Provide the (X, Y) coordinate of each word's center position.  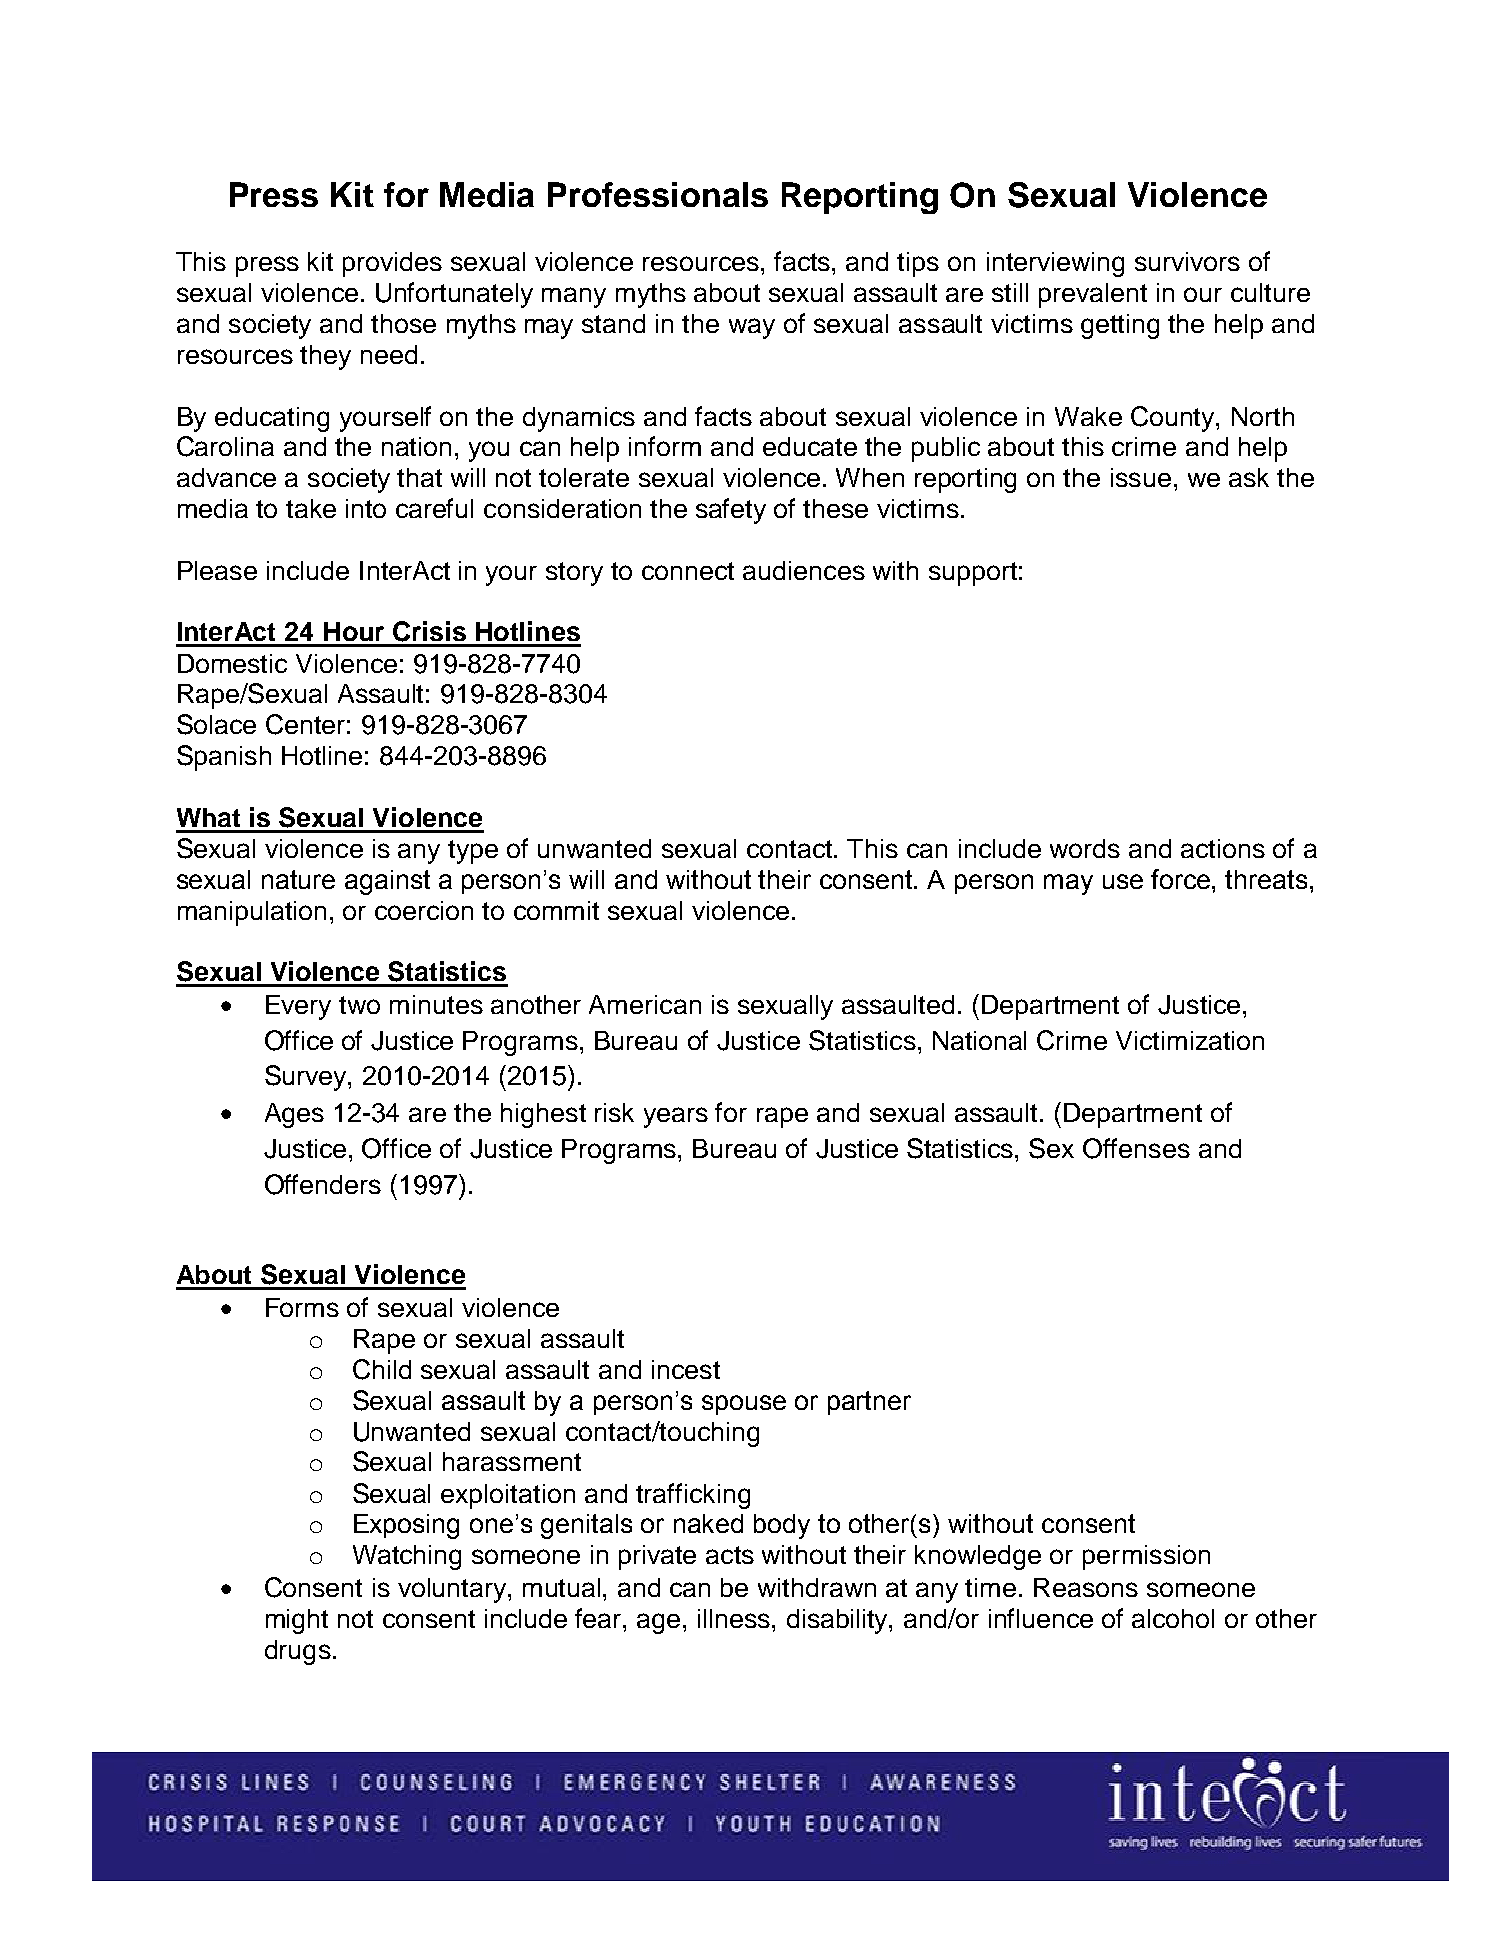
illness (735, 1618)
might (297, 1621)
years (676, 1117)
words (1085, 848)
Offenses (1136, 1148)
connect (688, 571)
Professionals (658, 194)
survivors (1187, 261)
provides (392, 264)
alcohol (1173, 1618)
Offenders (323, 1184)
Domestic (232, 663)
